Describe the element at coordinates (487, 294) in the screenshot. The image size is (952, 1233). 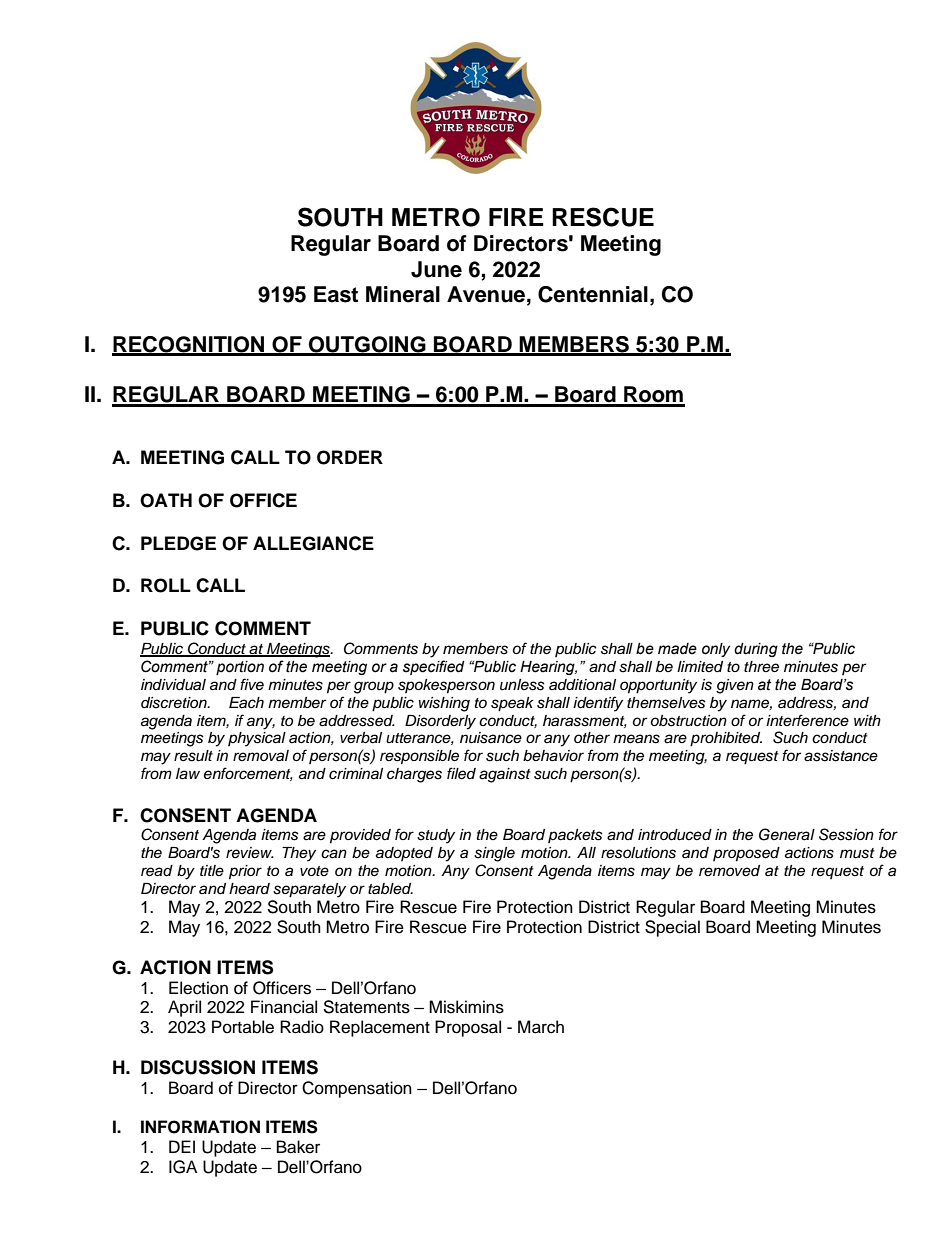
I see `Avenue` at that location.
